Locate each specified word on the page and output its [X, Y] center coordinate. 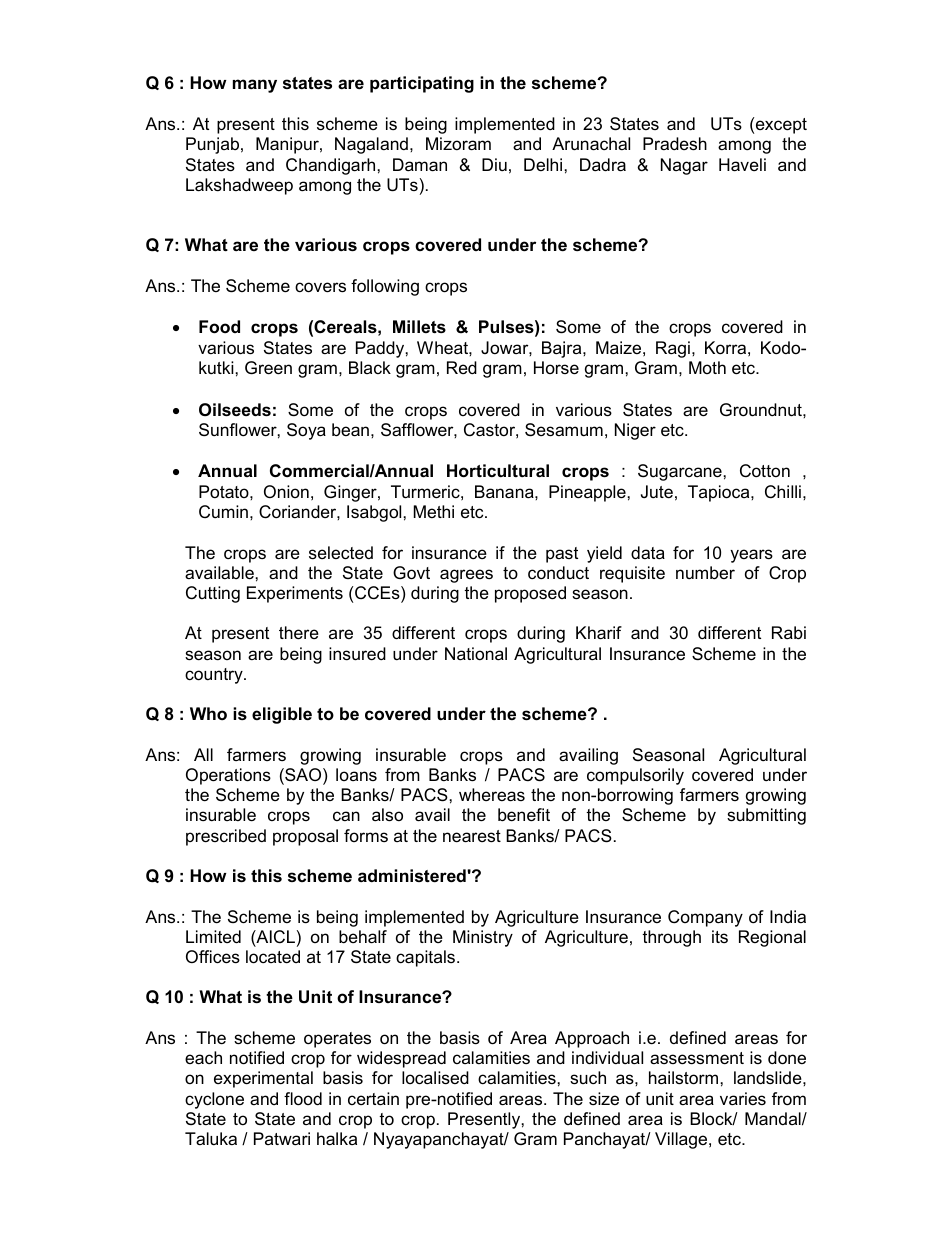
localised [435, 1078]
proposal [305, 837]
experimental [263, 1079]
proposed [530, 594]
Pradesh [675, 144]
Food [219, 327]
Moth [707, 367]
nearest [472, 836]
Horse [556, 368]
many [255, 86]
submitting [766, 816]
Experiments [295, 594]
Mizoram [458, 144]
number [705, 573]
